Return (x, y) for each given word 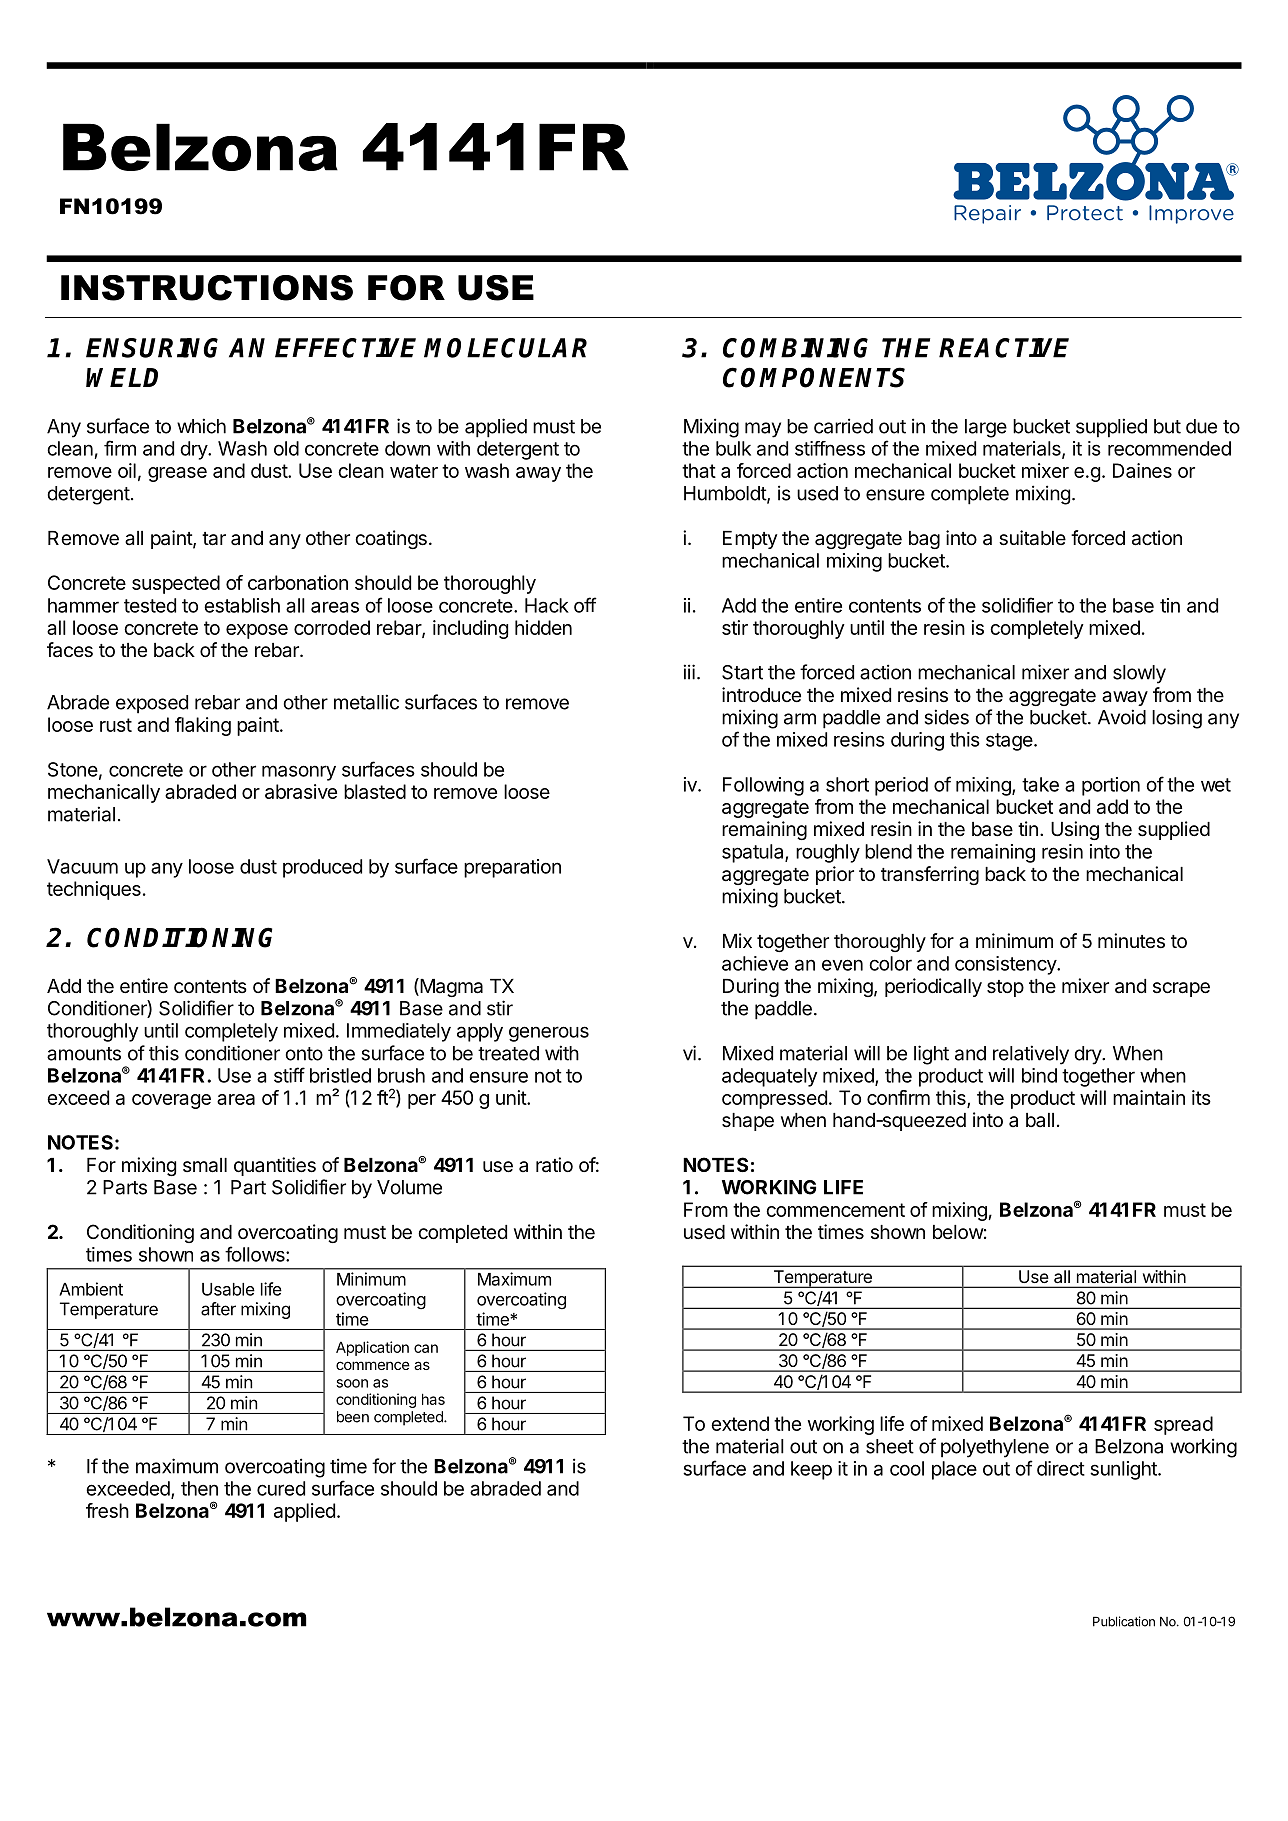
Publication (1124, 1621)
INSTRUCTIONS (207, 288)
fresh (107, 1510)
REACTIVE (1004, 348)
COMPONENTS (814, 377)
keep (811, 1470)
